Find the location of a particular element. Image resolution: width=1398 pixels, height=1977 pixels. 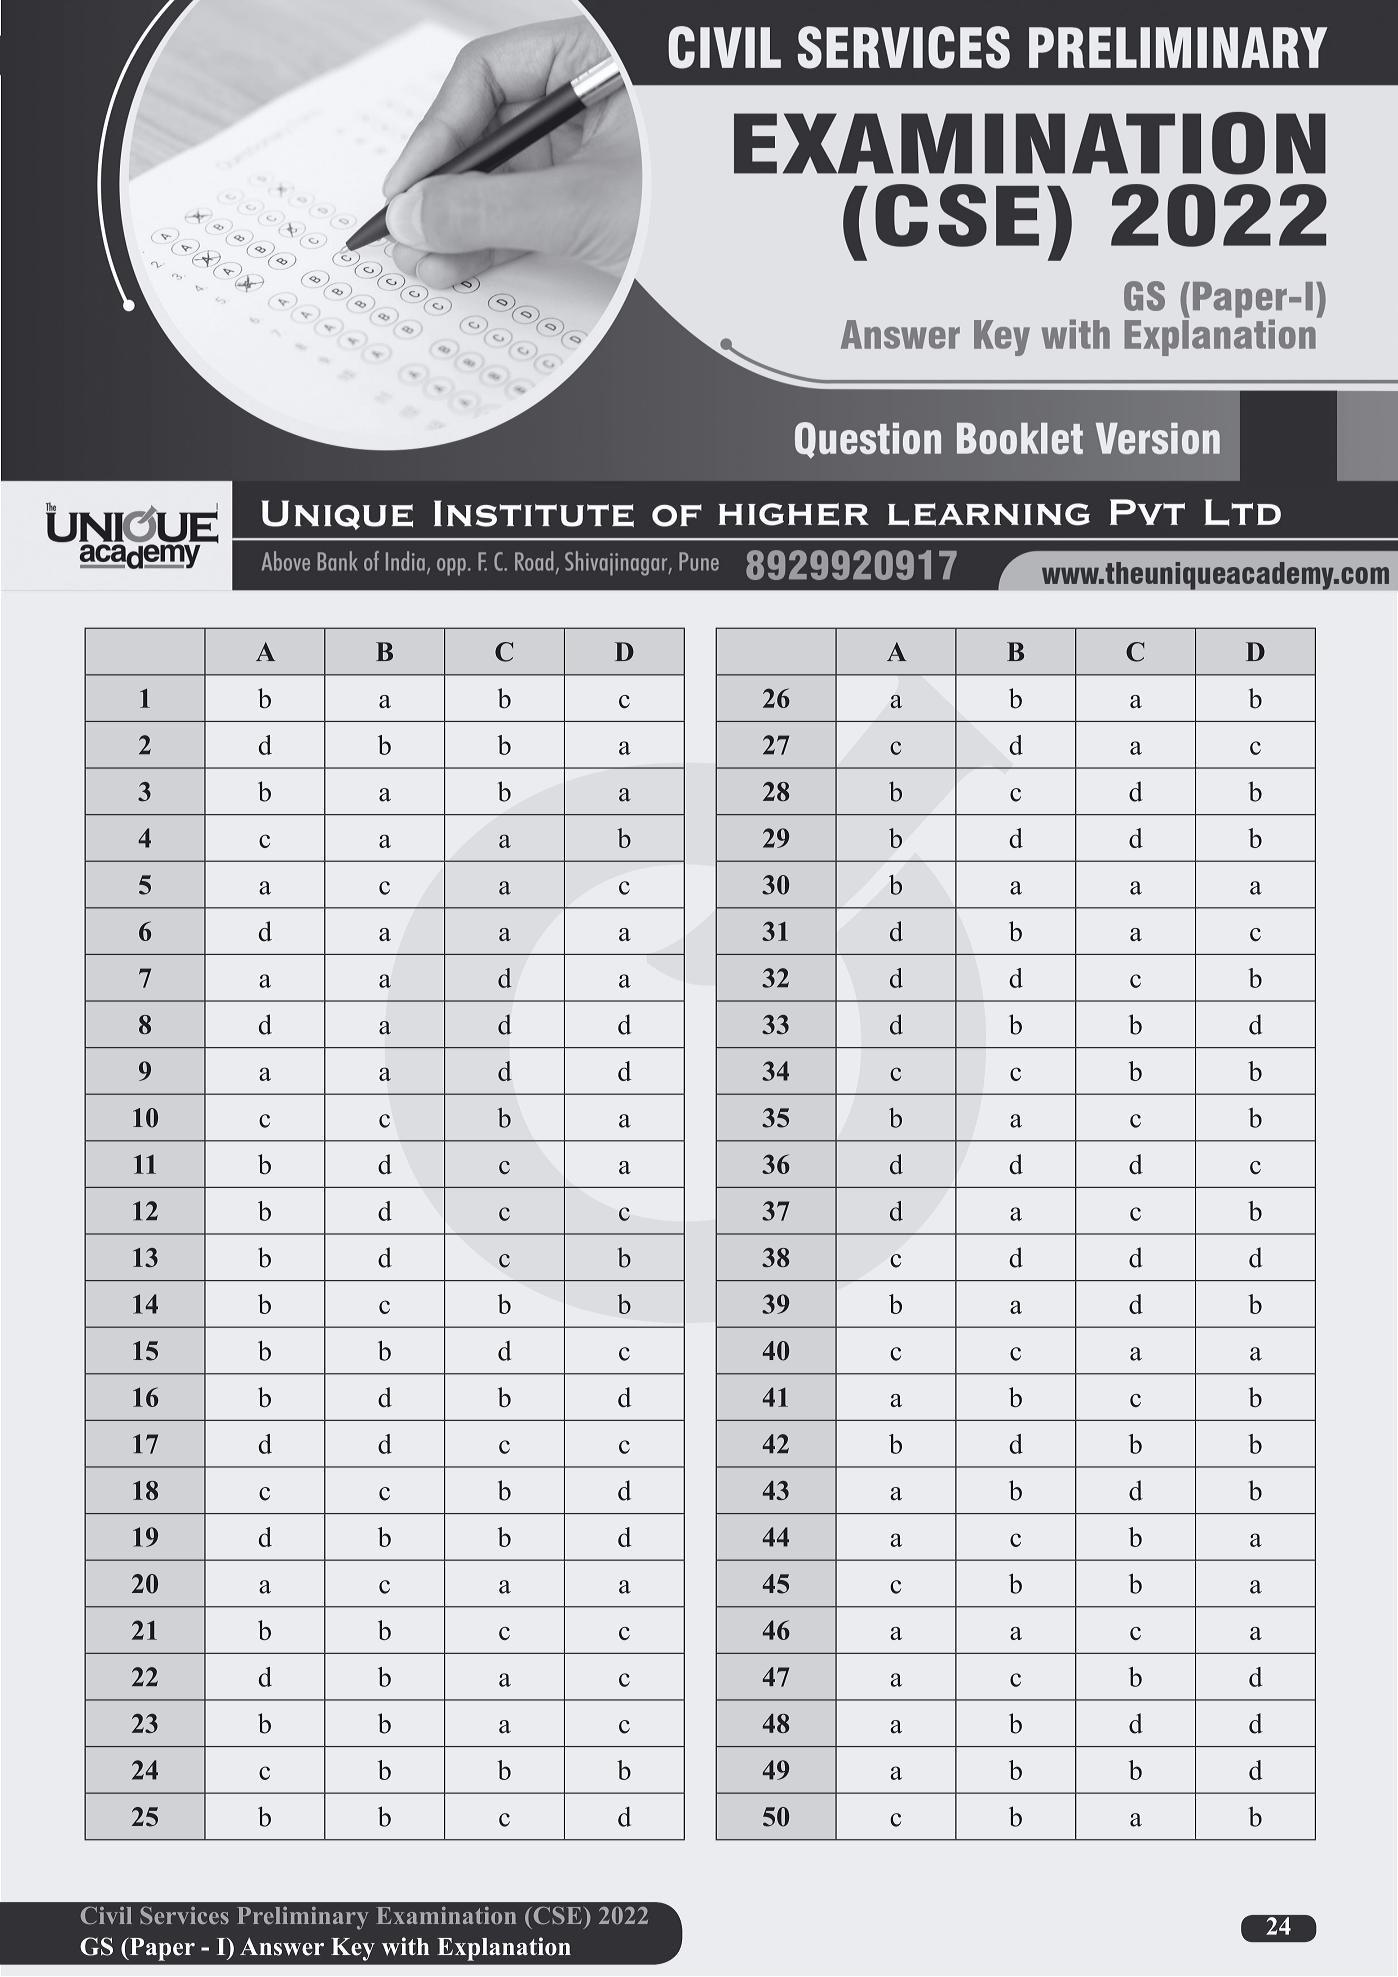

Preliminary is located at coordinates (302, 1918).
